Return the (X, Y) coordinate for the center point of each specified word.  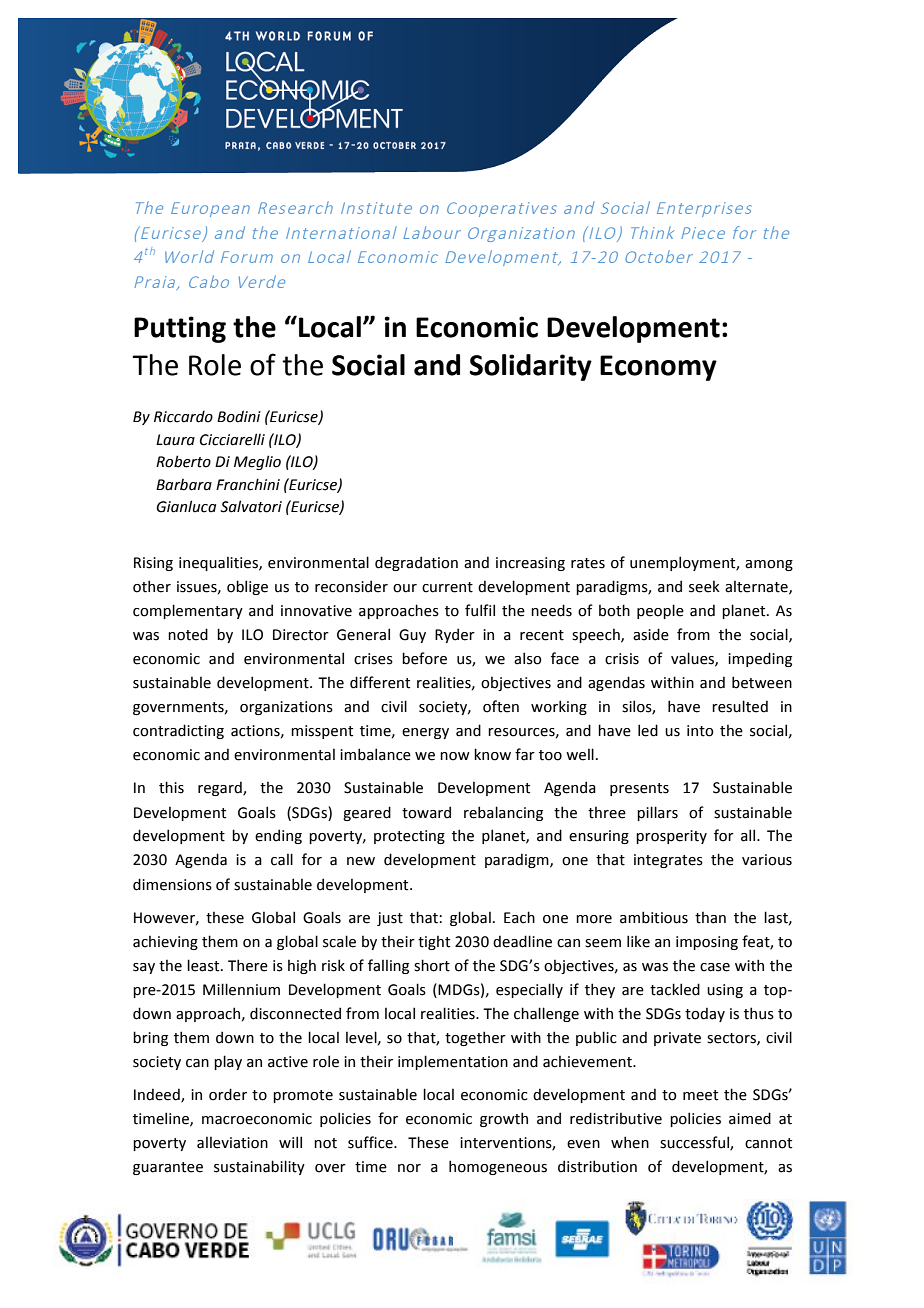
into (700, 731)
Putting (180, 329)
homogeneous (498, 1167)
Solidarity (531, 367)
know (492, 754)
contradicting (178, 731)
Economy (658, 368)
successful (695, 1143)
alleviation (232, 1142)
